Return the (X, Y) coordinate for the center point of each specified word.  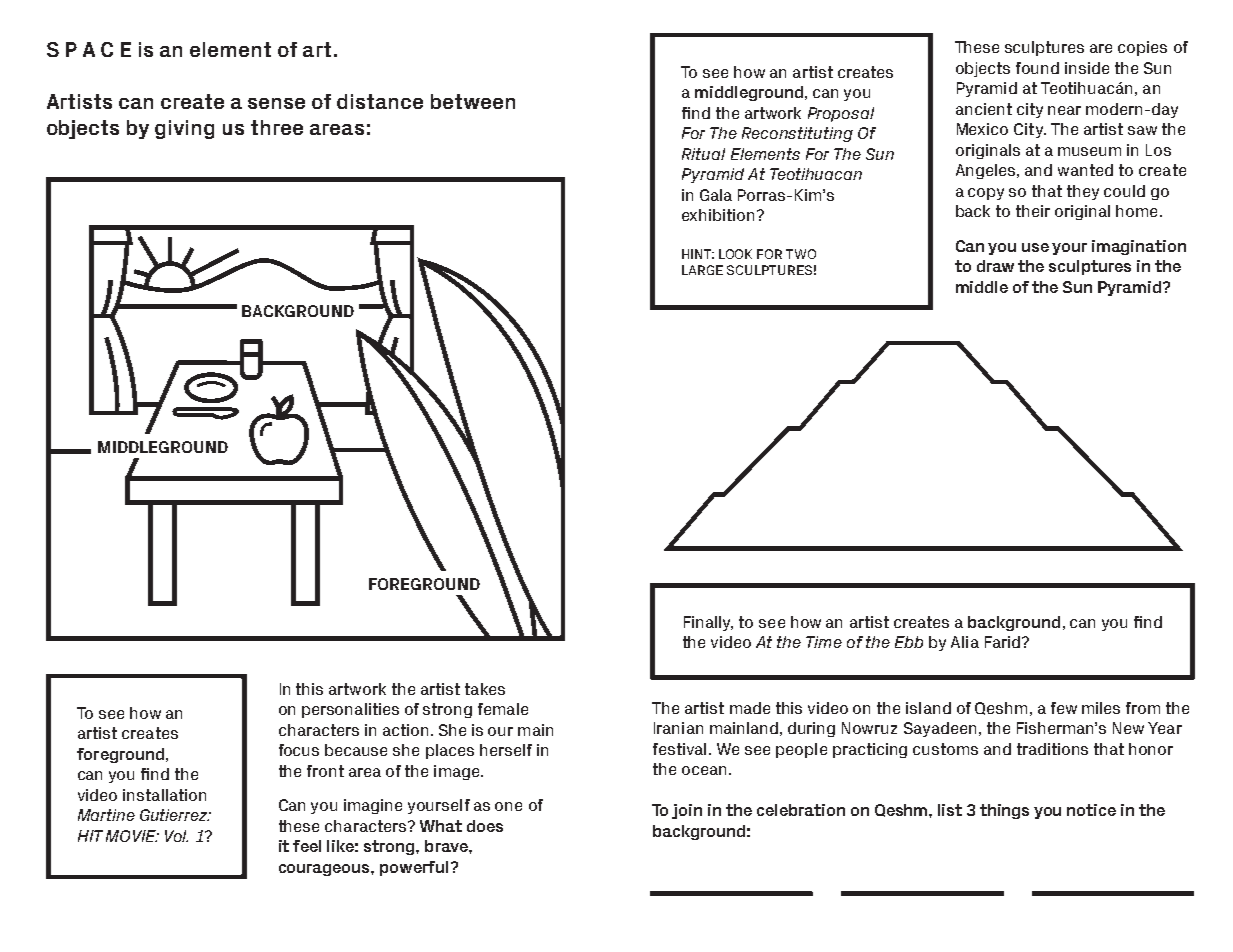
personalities (350, 710)
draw (995, 266)
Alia (965, 642)
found (1037, 68)
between (473, 101)
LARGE (702, 270)
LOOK (735, 254)
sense (276, 103)
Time (824, 642)
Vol (176, 836)
